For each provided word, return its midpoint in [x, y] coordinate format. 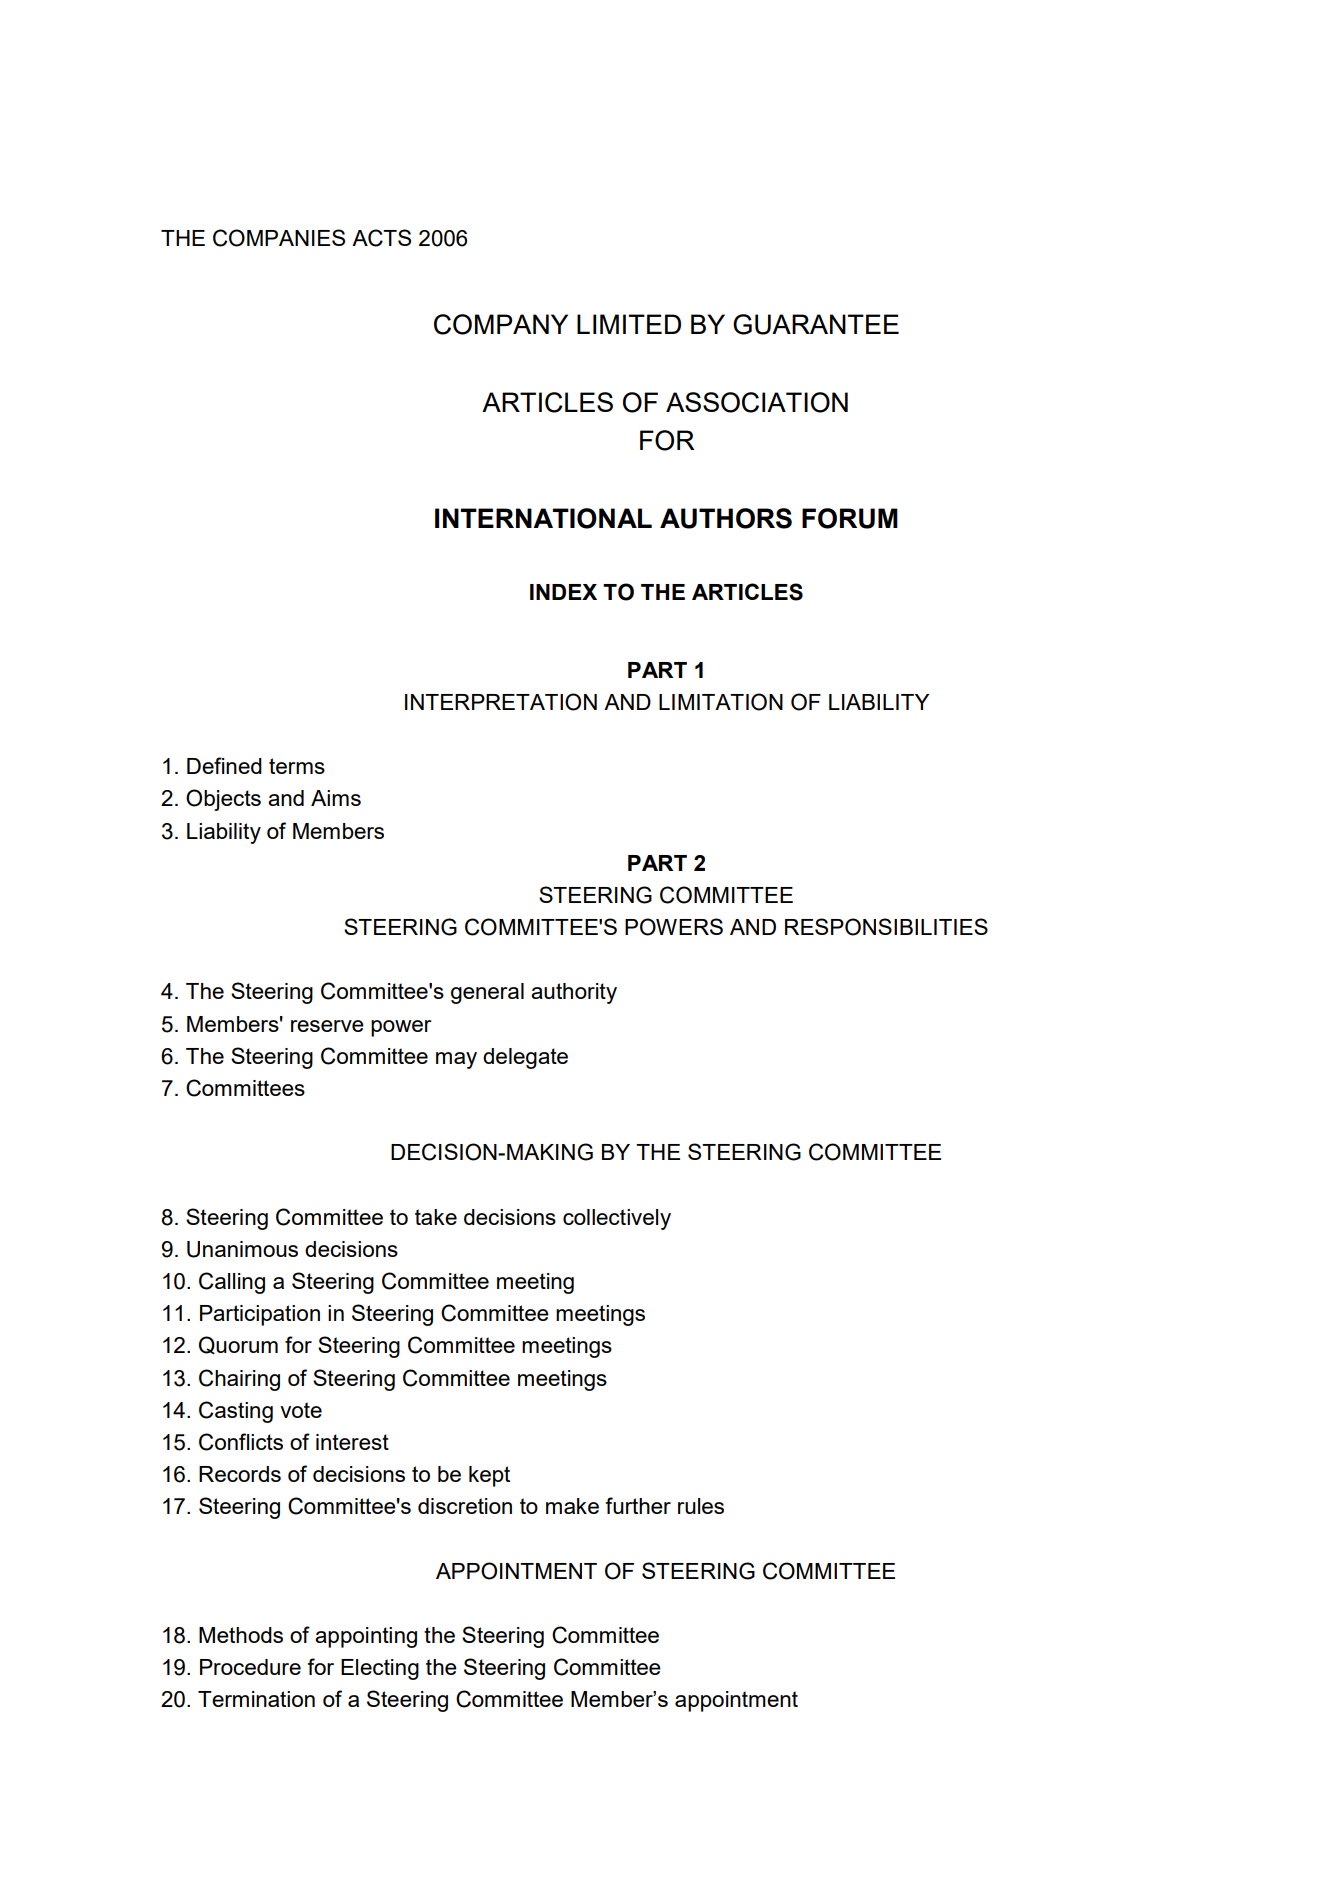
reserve [327, 1026]
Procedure [250, 1667]
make [572, 1506]
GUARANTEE [816, 324]
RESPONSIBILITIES [886, 927]
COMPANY [501, 324]
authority [574, 993]
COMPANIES [279, 238]
